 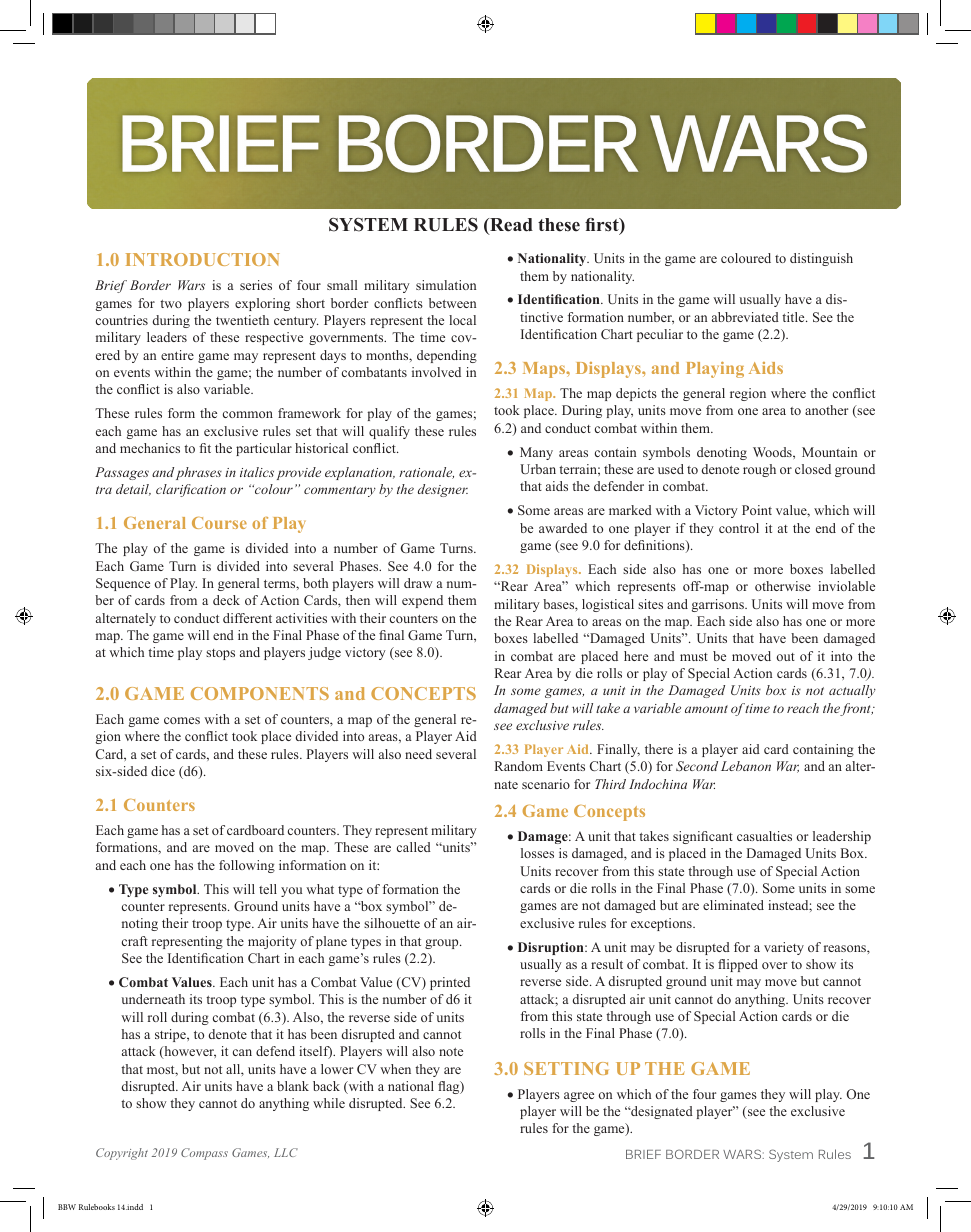 I want to click on garrisons, so click(x=719, y=605).
